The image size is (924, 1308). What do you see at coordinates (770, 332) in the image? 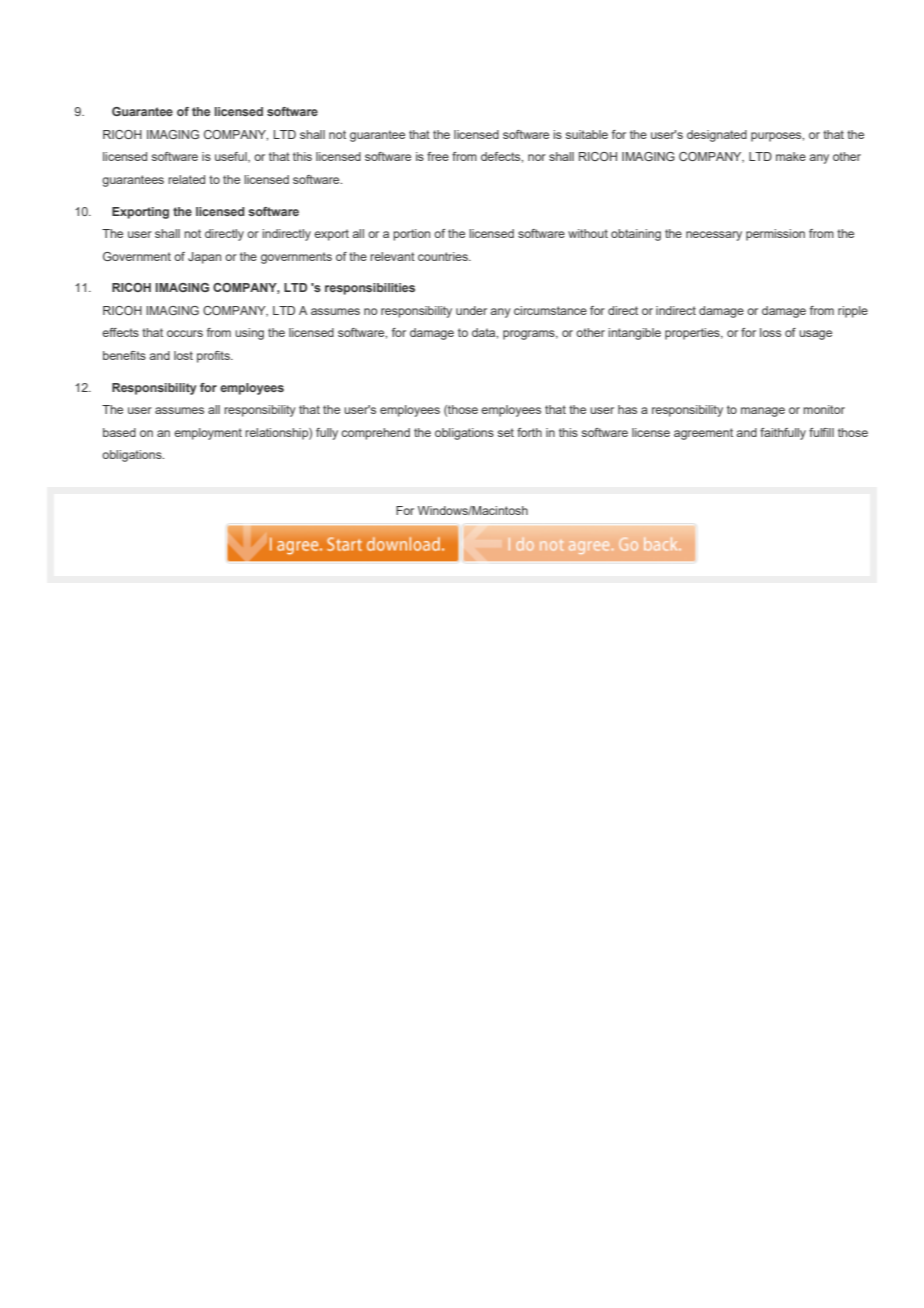
I see `loss` at bounding box center [770, 332].
